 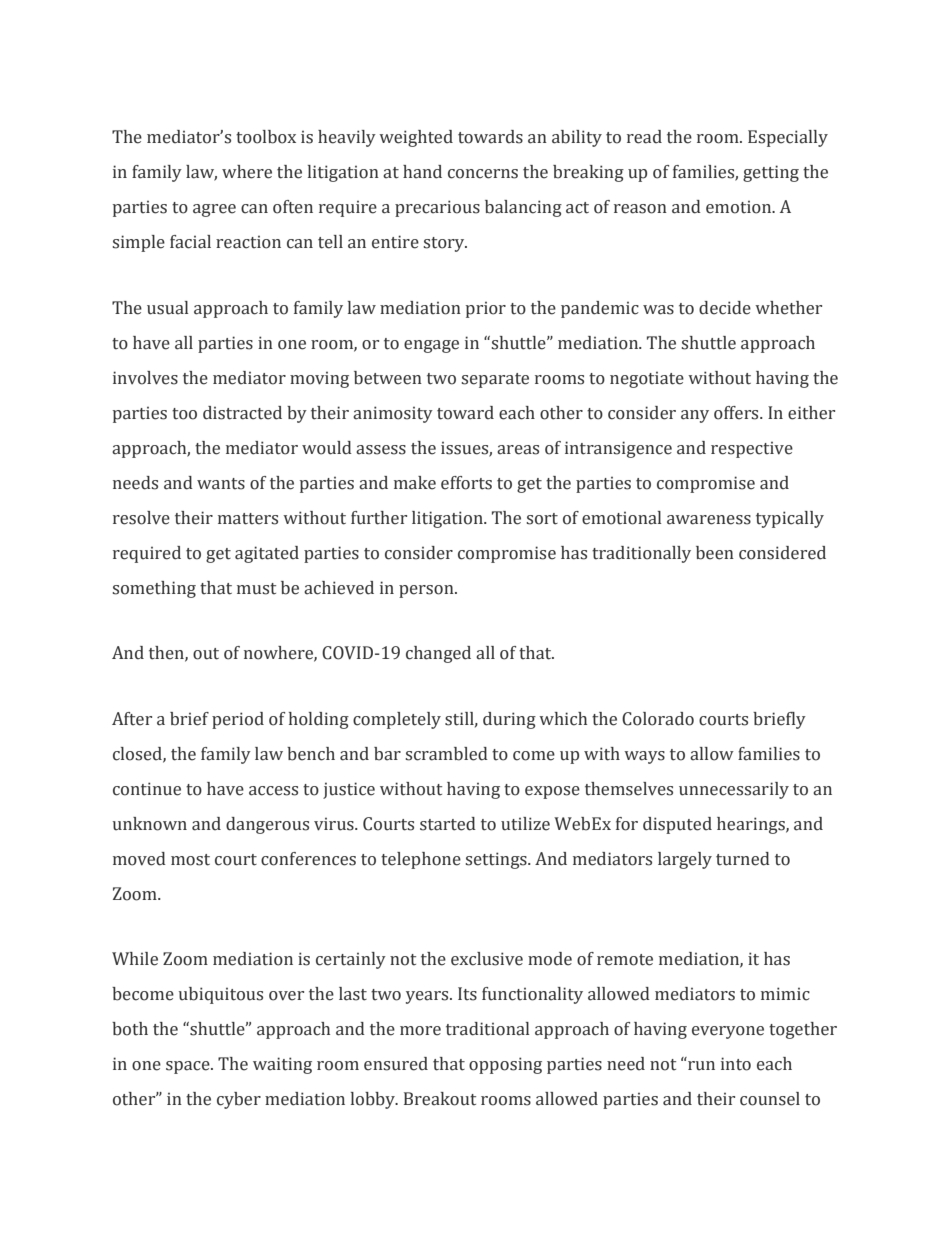 What do you see at coordinates (256, 589) in the screenshot?
I see `must` at bounding box center [256, 589].
